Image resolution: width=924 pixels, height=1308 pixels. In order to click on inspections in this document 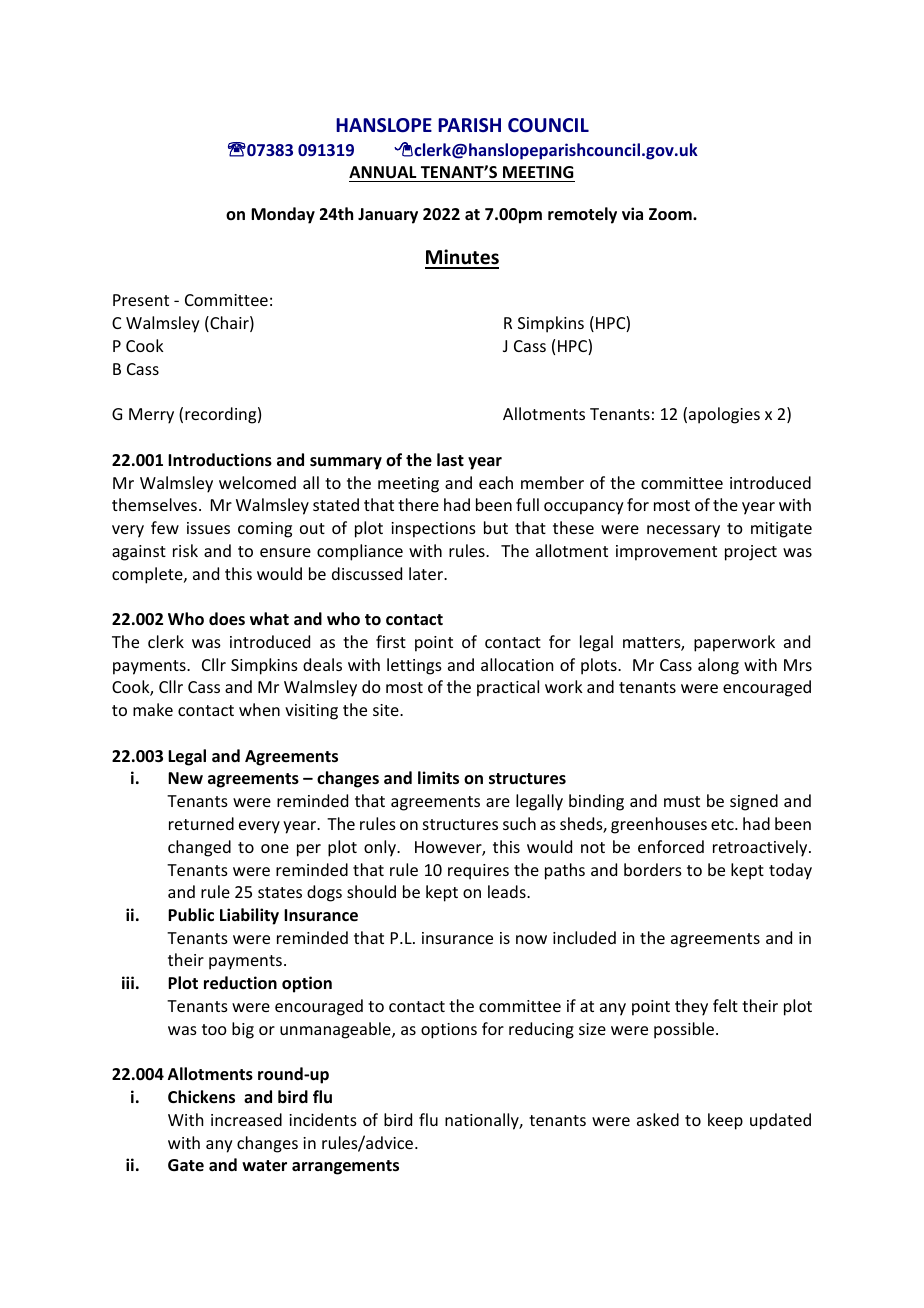, I will do `click(433, 530)`.
